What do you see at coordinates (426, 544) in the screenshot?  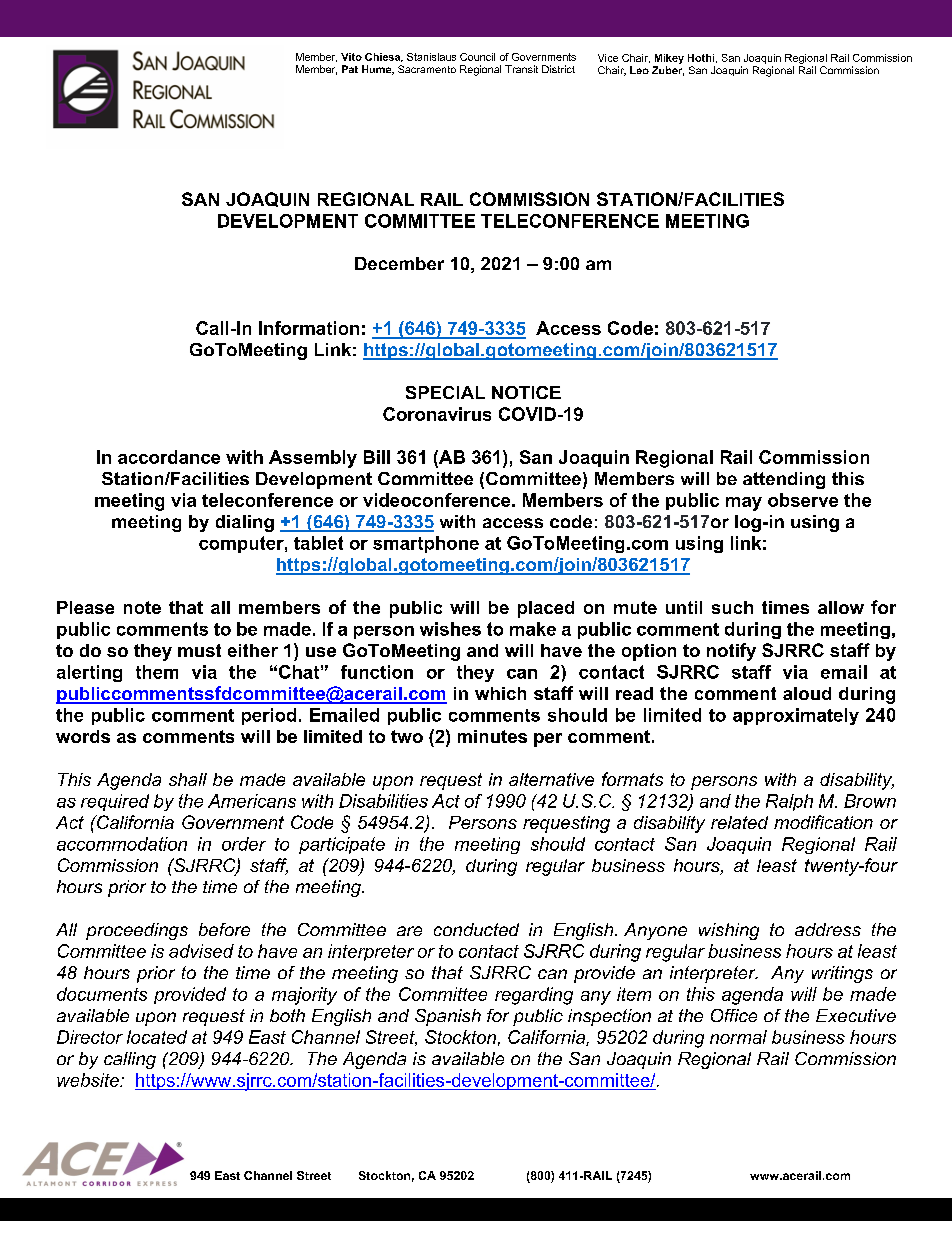 I see `smartphone` at bounding box center [426, 544].
